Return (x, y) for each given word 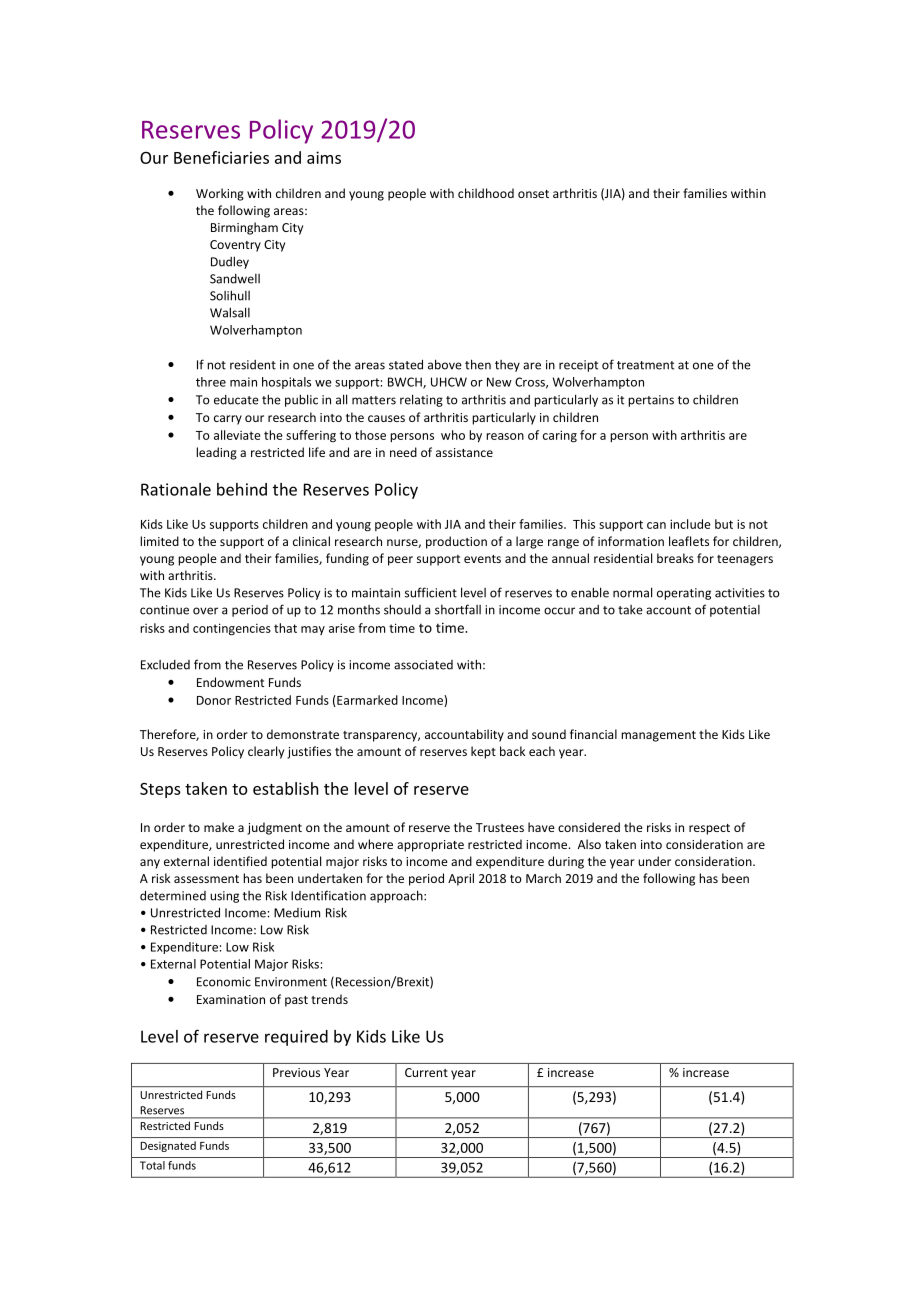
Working (220, 194)
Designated (168, 1146)
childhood (486, 193)
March (543, 878)
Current (426, 1072)
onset (533, 194)
